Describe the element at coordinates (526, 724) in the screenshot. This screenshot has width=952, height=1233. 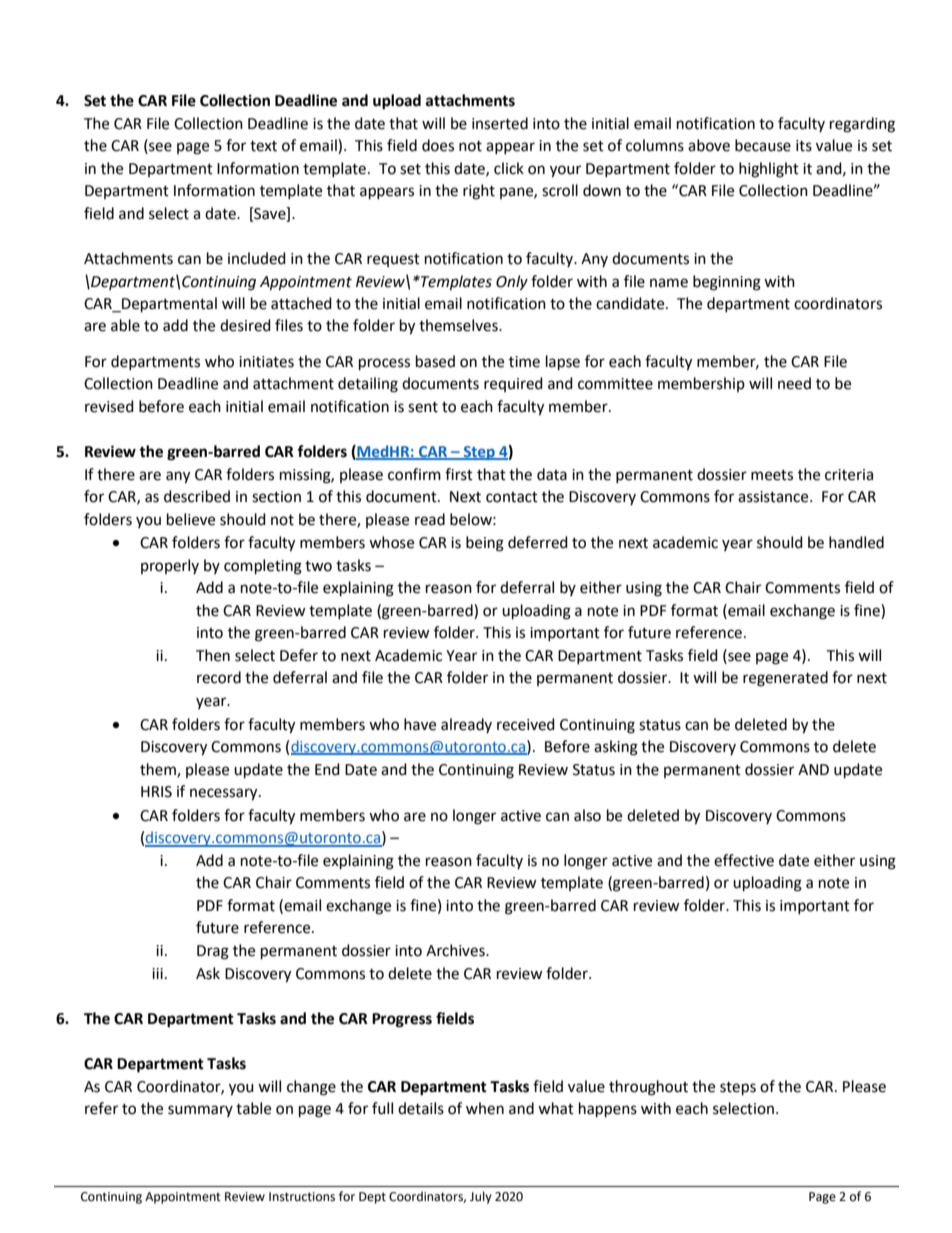
I see `received` at that location.
